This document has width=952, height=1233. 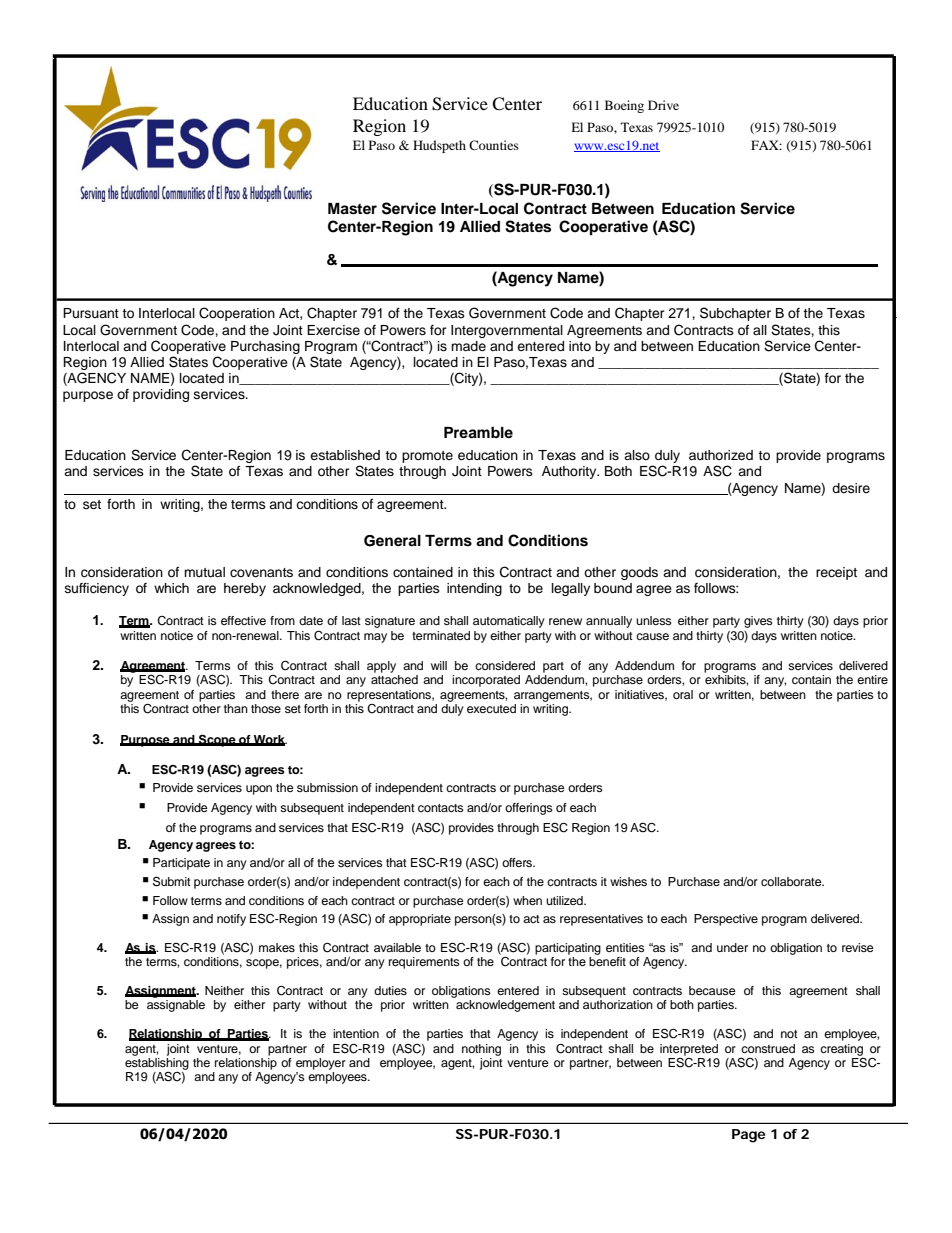 I want to click on automatically, so click(x=509, y=622).
